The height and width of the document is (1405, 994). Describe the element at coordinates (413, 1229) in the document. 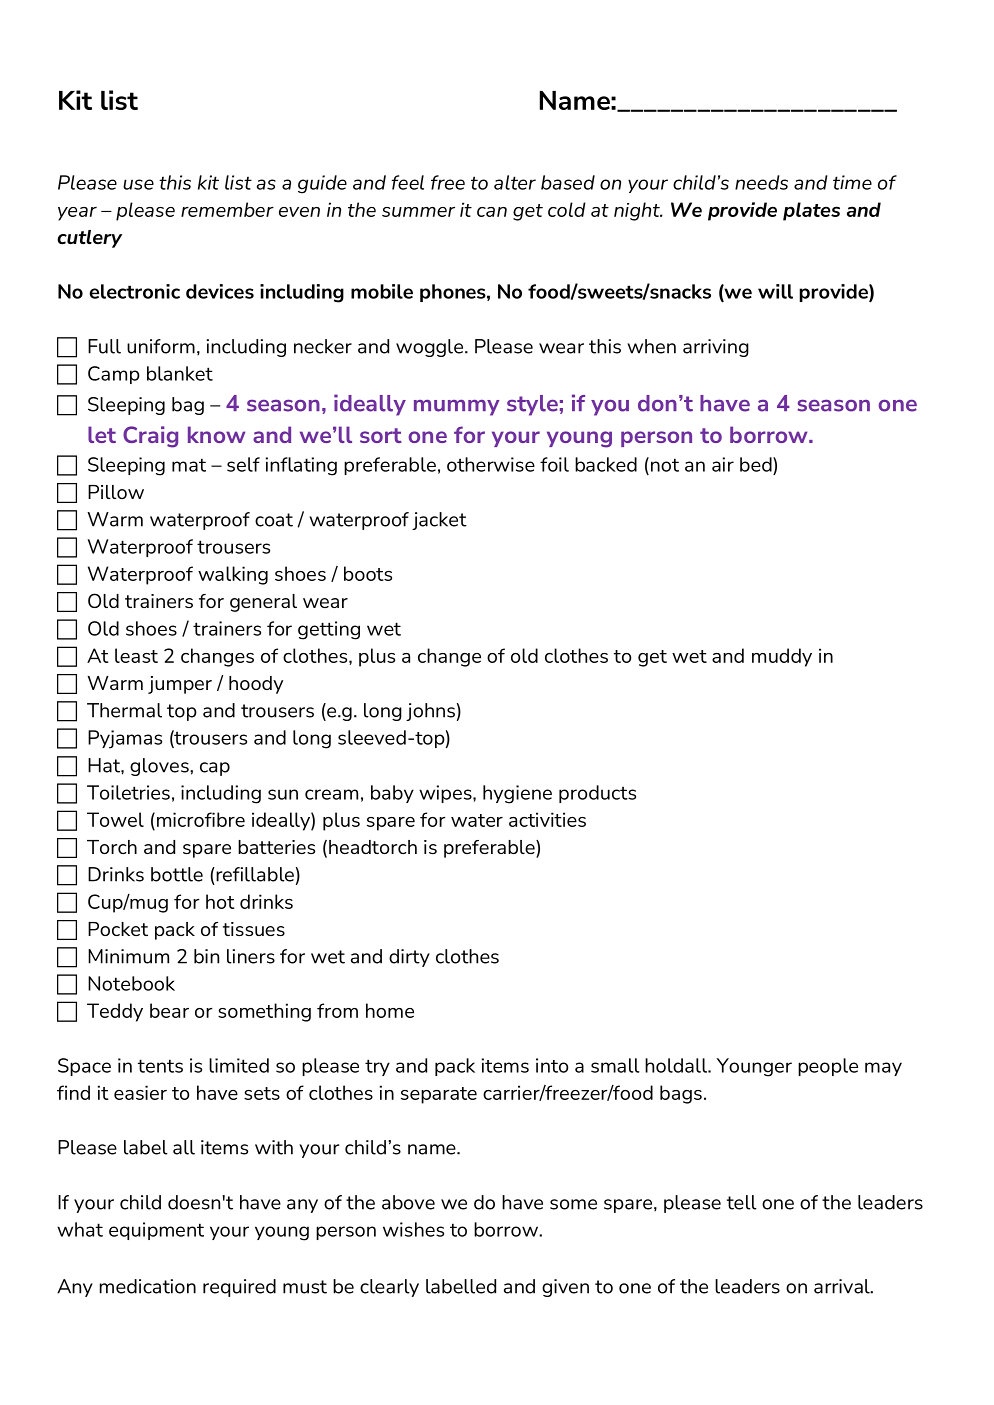

I see `wishes` at that location.
